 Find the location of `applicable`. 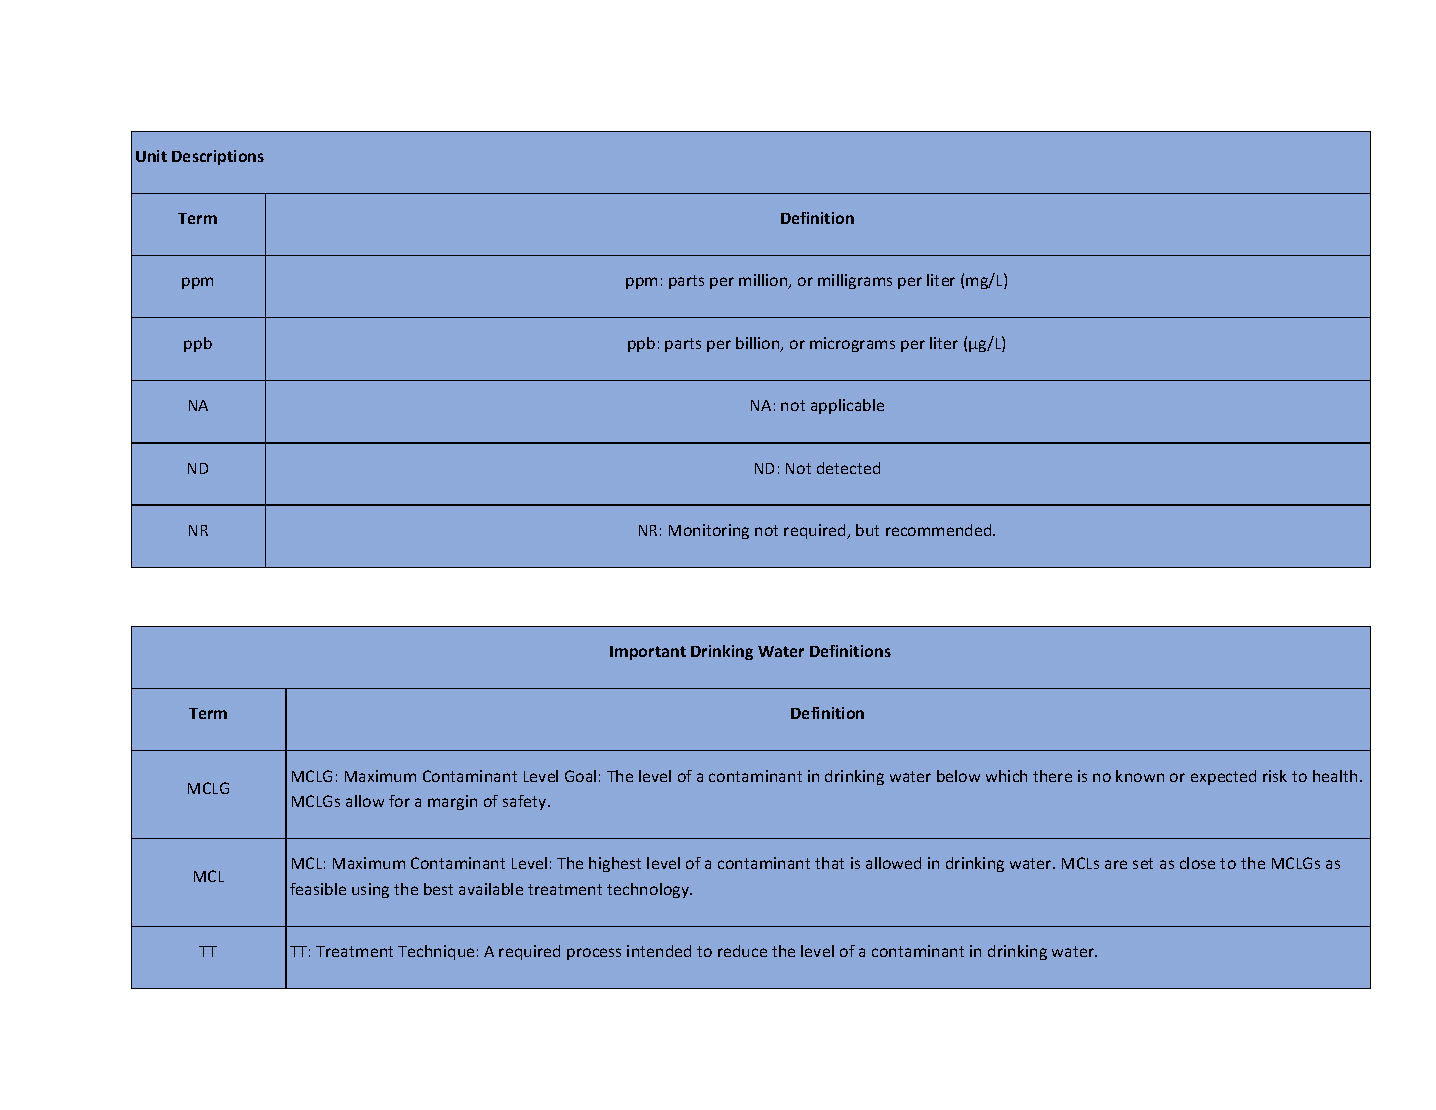

applicable is located at coordinates (847, 406).
